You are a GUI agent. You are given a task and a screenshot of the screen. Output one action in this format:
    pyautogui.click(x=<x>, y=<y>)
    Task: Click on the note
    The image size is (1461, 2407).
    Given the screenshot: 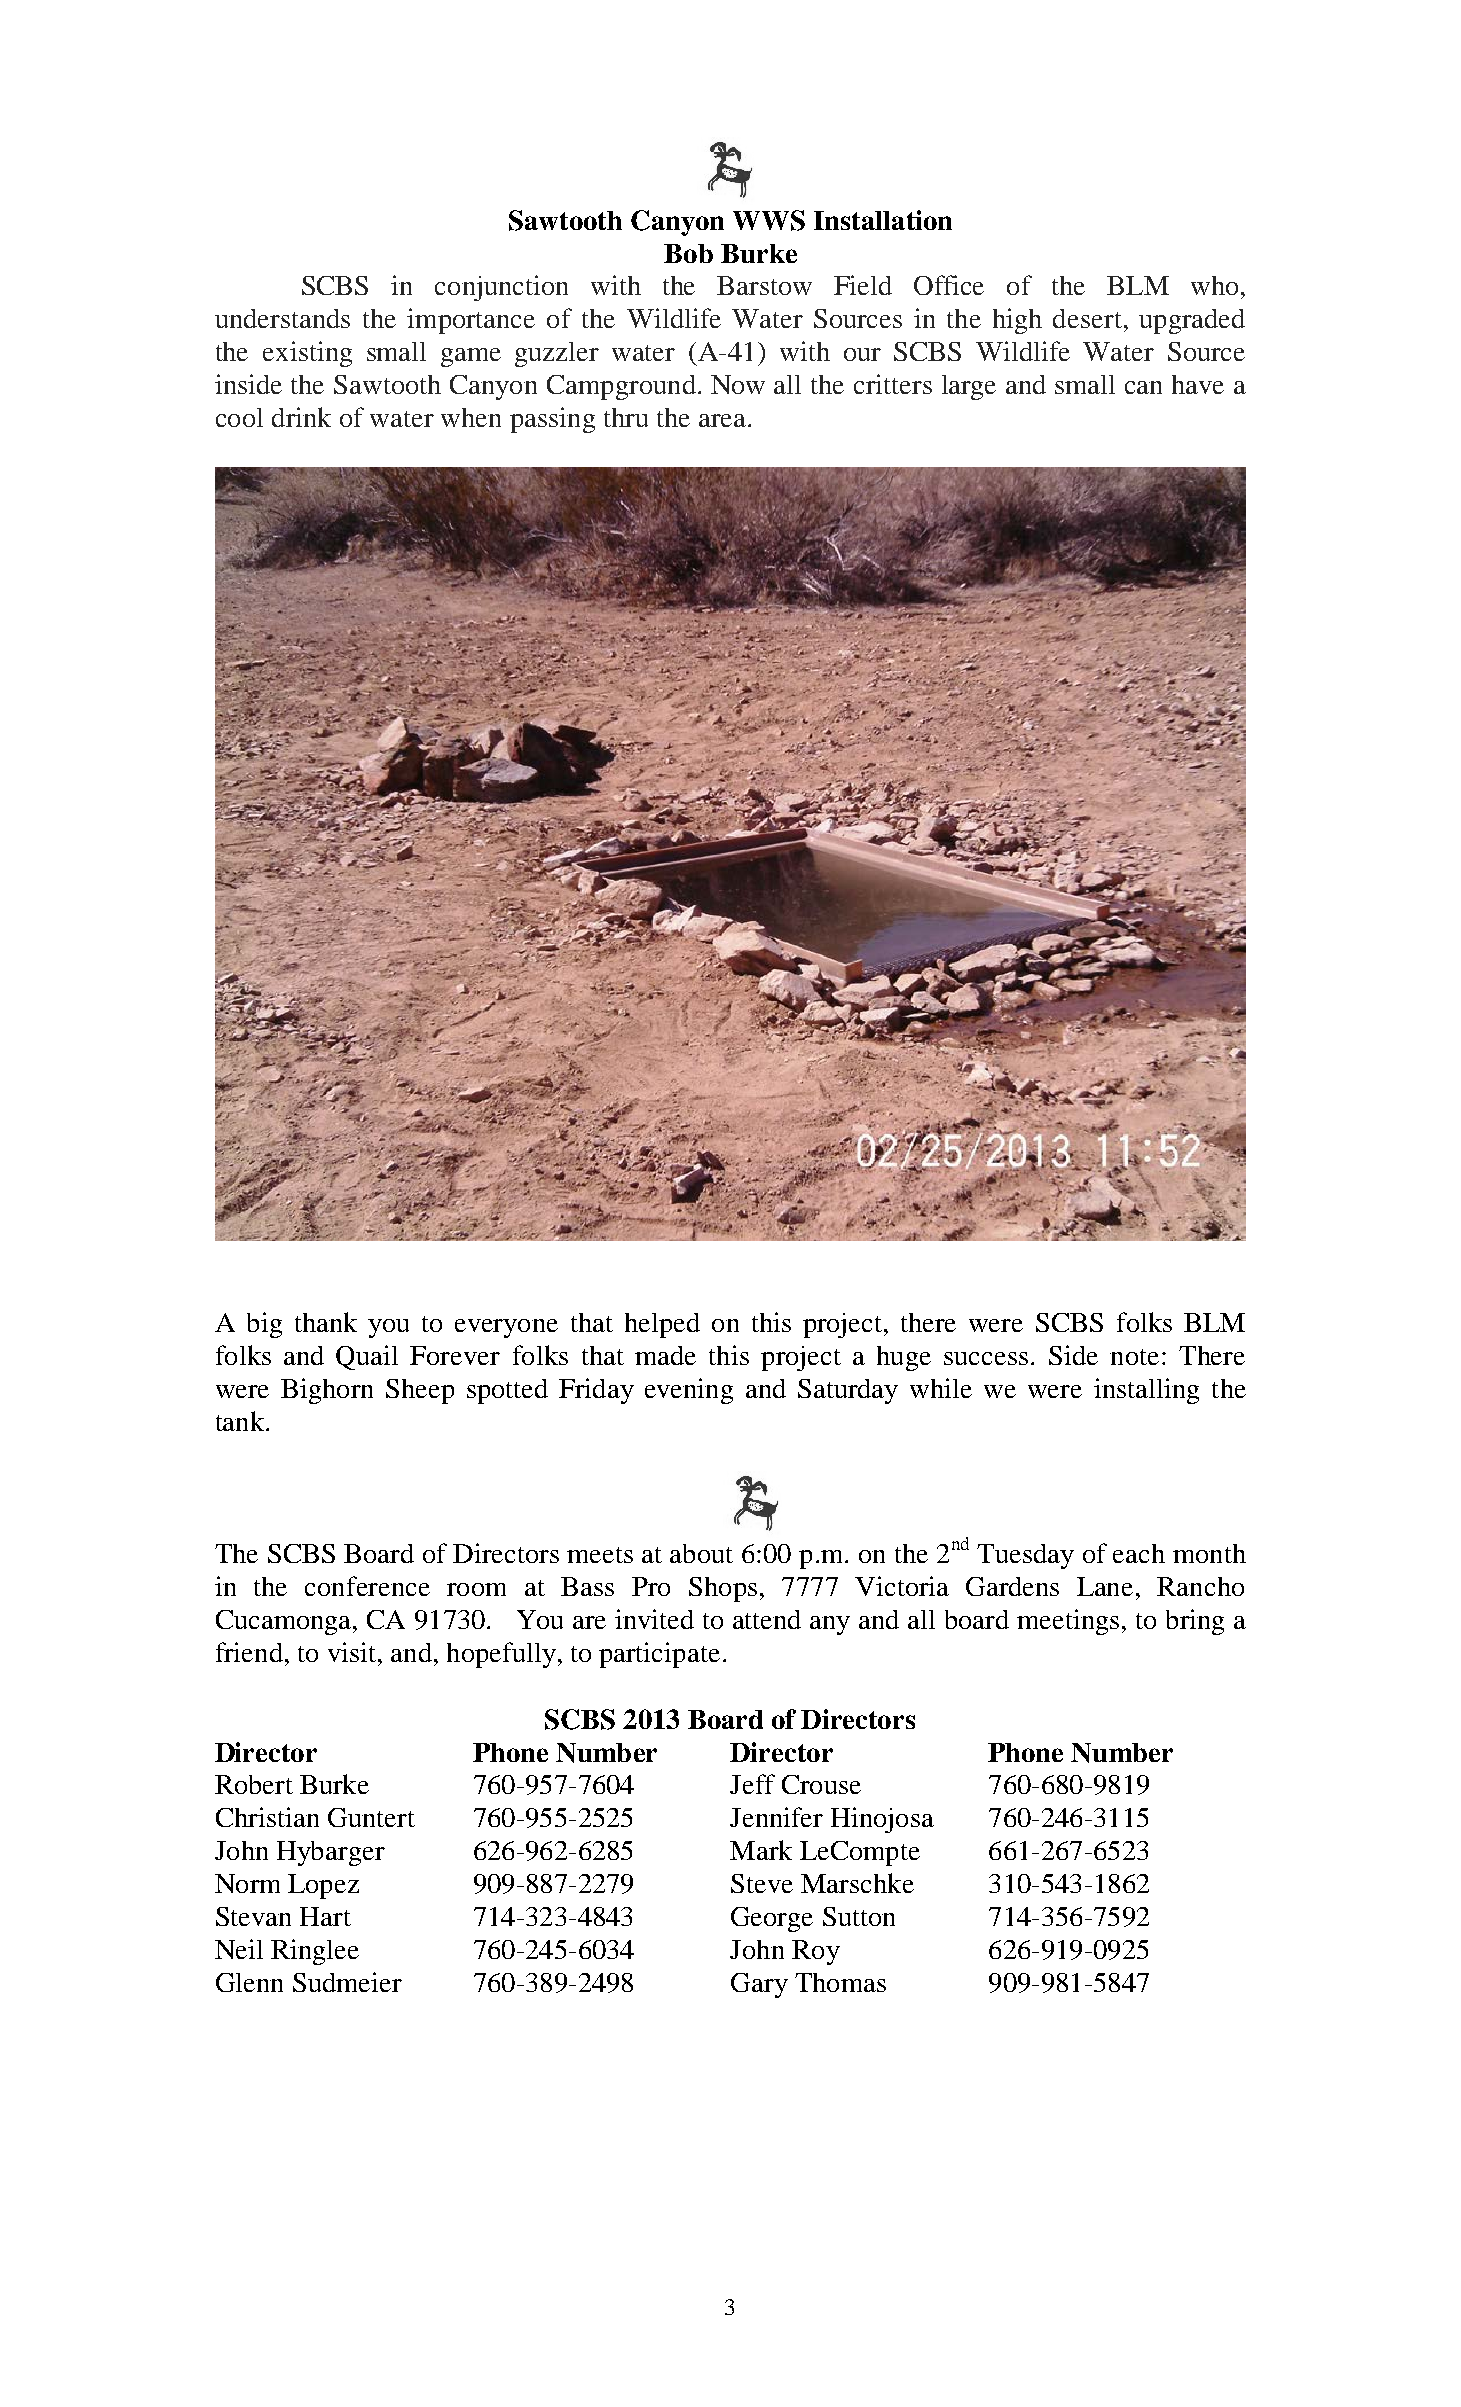 What is the action you would take?
    pyautogui.click(x=1134, y=1357)
